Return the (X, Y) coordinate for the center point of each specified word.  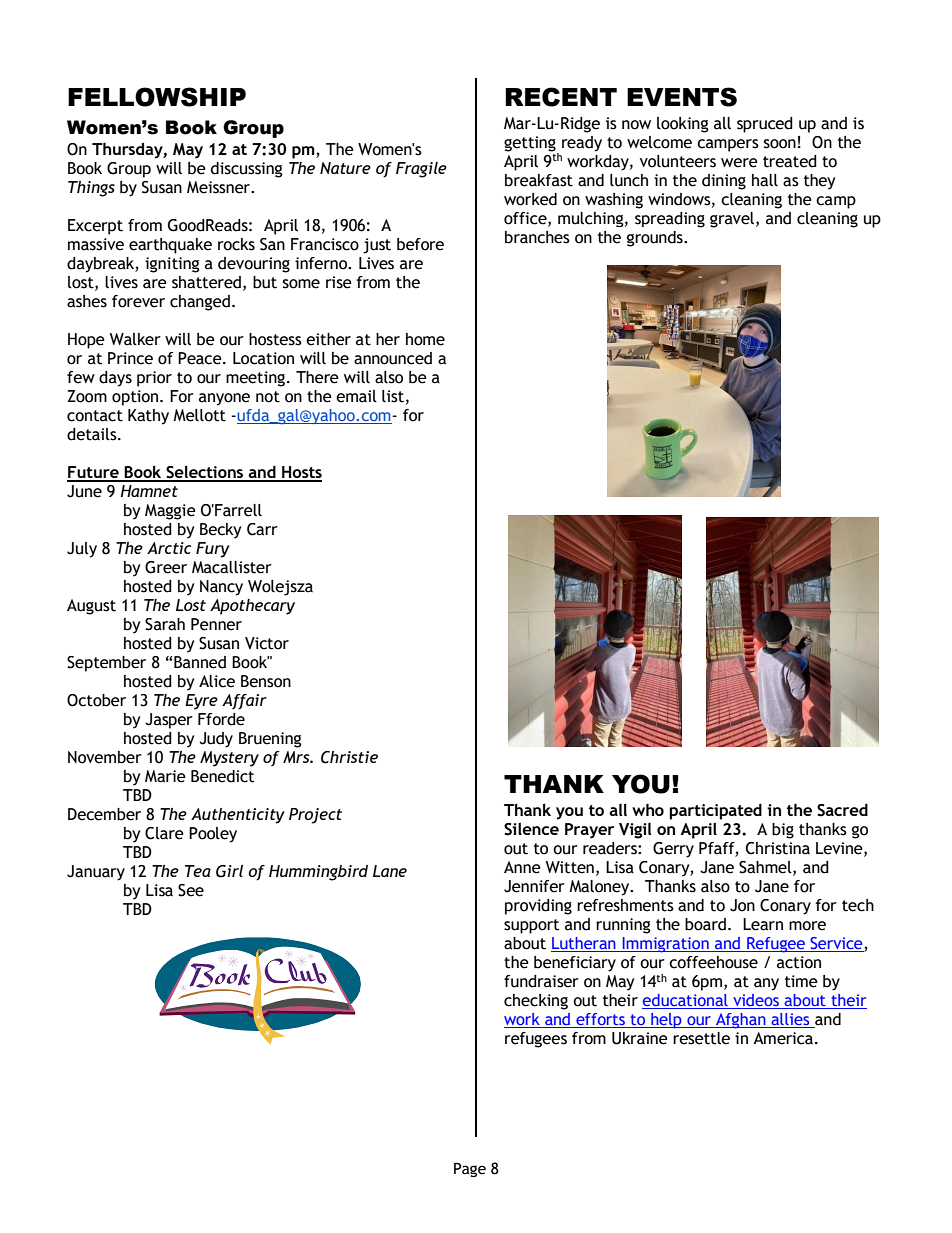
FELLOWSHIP (157, 97)
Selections (204, 473)
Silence (531, 829)
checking (536, 1002)
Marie (165, 776)
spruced (765, 125)
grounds (656, 239)
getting (531, 145)
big (783, 831)
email (356, 396)
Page (470, 1169)
